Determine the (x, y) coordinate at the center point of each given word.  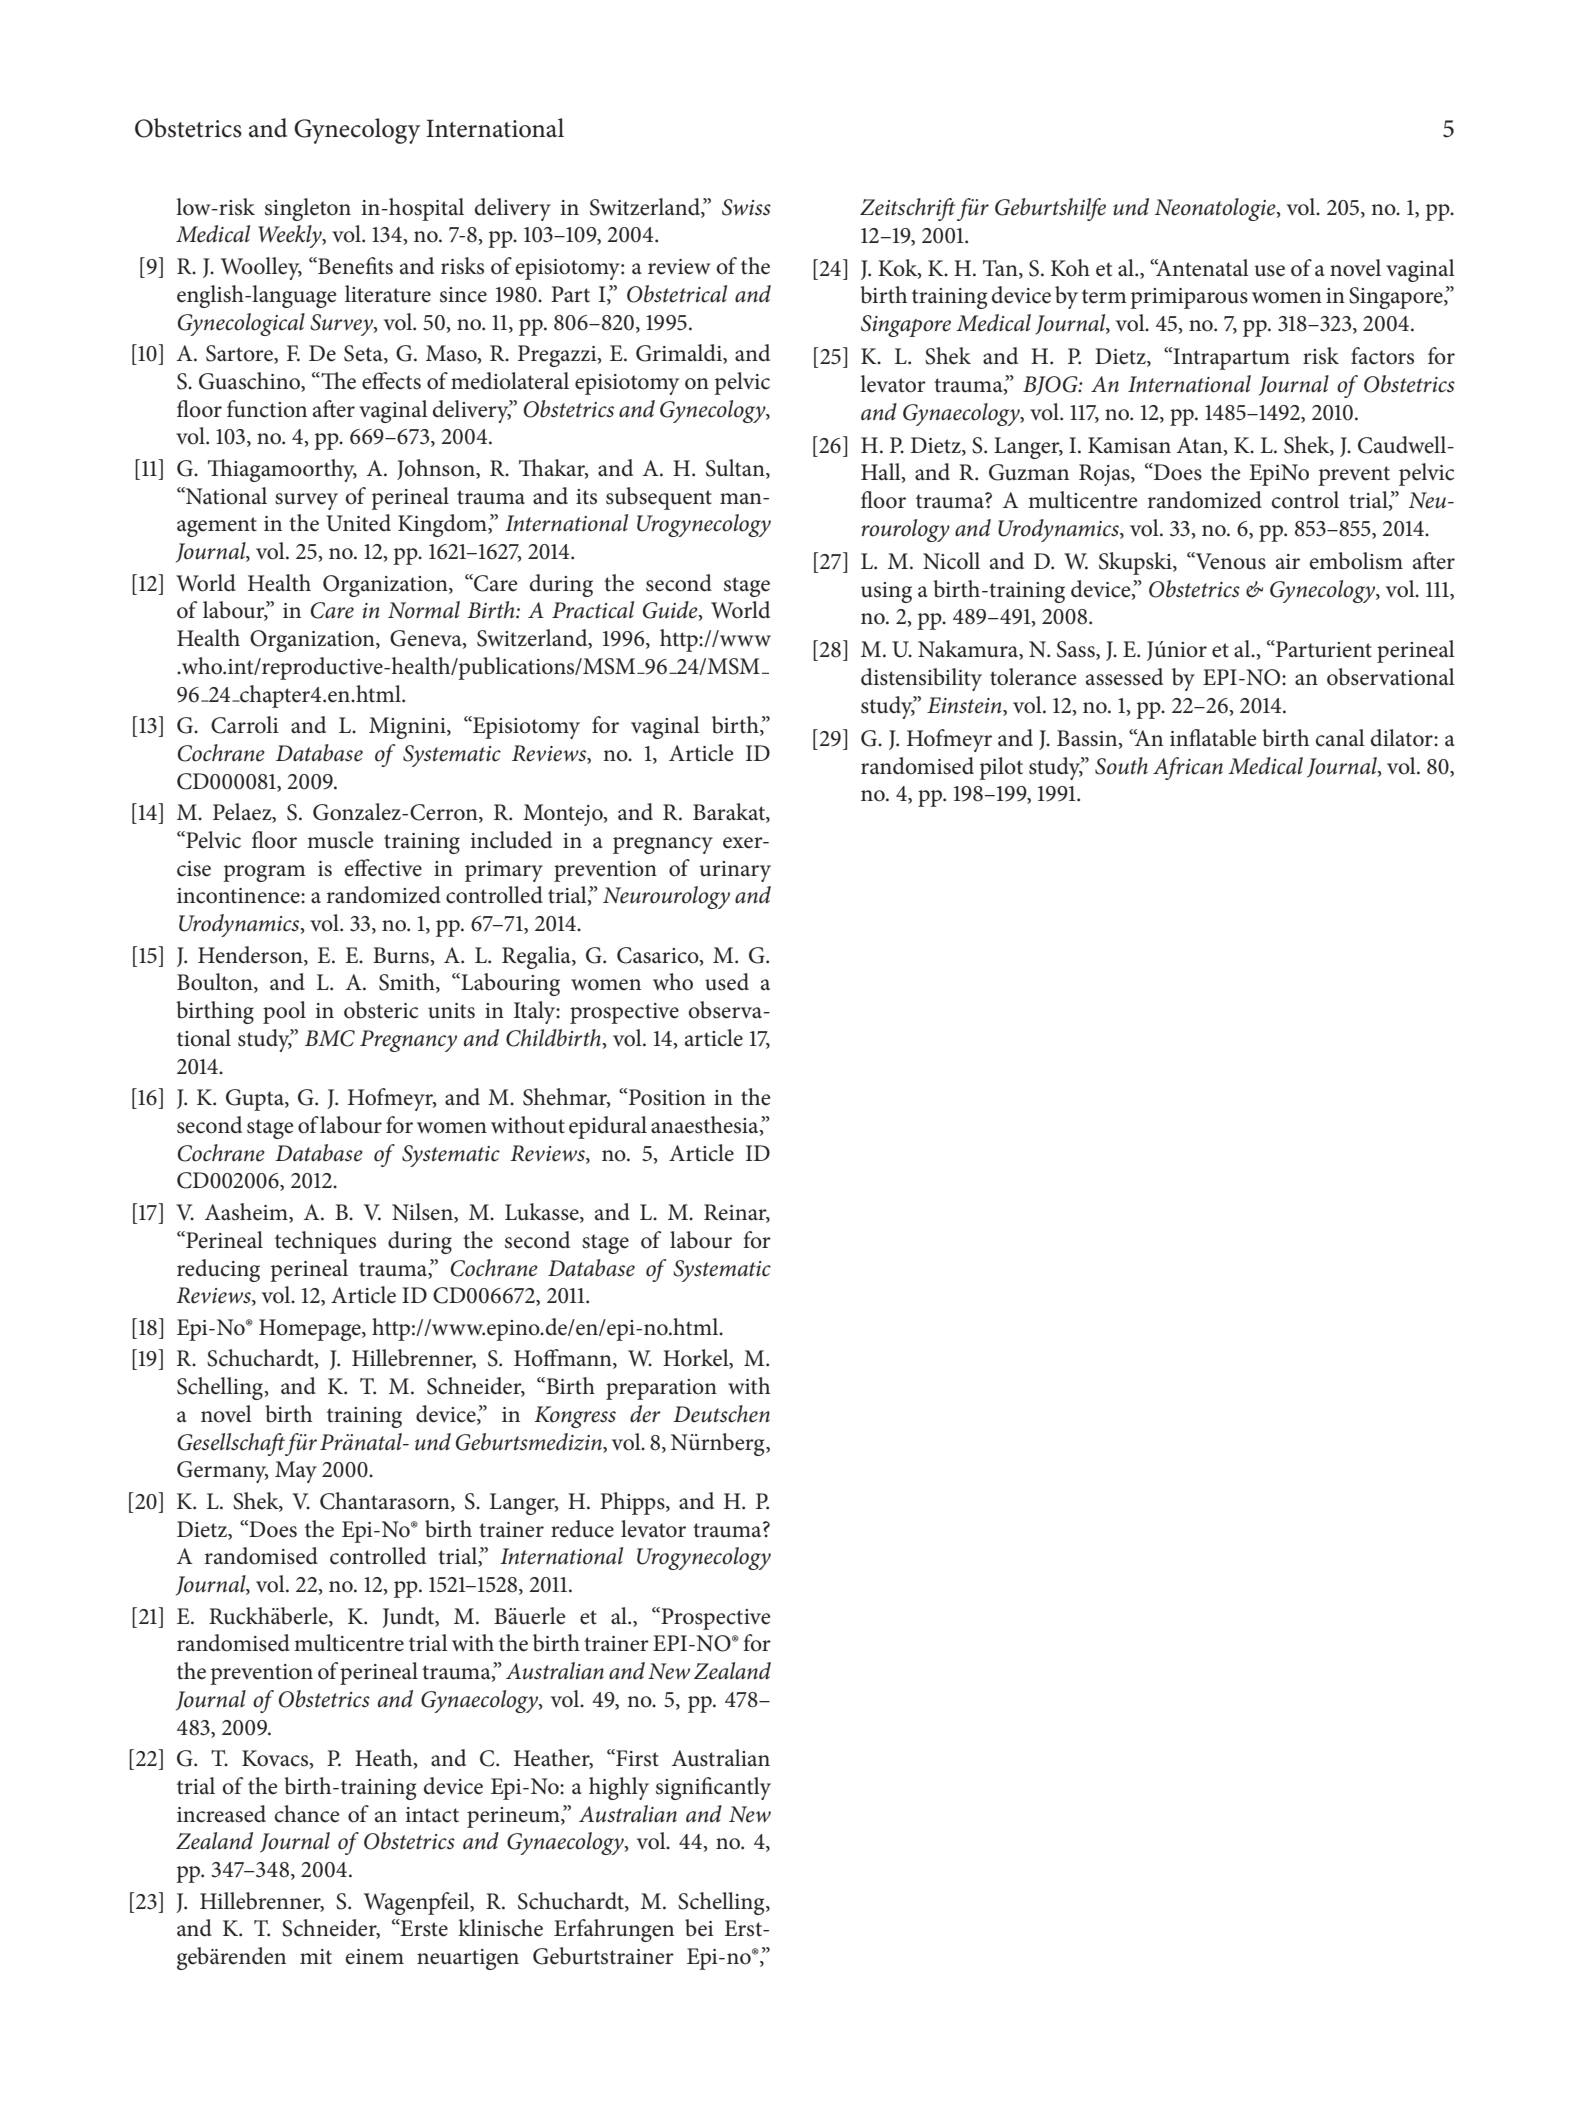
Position (667, 1097)
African (1188, 768)
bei (699, 1928)
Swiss (746, 207)
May (296, 1472)
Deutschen (721, 1414)
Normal (424, 610)
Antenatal (1201, 268)
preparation (661, 1389)
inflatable (1213, 738)
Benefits (354, 266)
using (886, 592)
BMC (330, 1038)
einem (374, 1957)
